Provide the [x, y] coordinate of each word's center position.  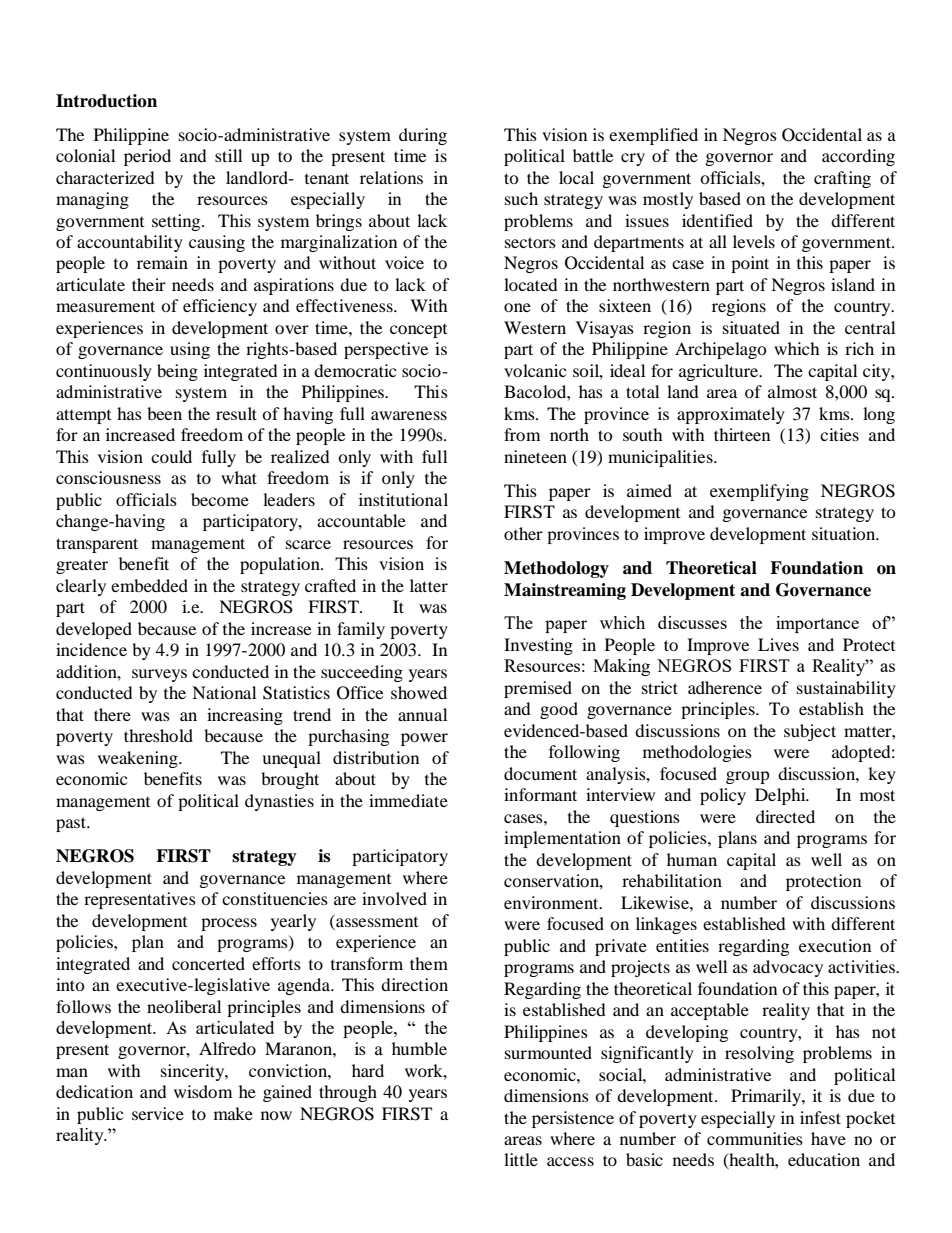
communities [755, 1138]
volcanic [535, 370]
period [147, 157]
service [158, 1113]
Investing [538, 646]
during [423, 136]
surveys [159, 675]
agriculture [720, 372]
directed [785, 816]
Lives [778, 644]
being [177, 372]
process [229, 924]
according [858, 157]
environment [552, 902]
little [521, 1159]
